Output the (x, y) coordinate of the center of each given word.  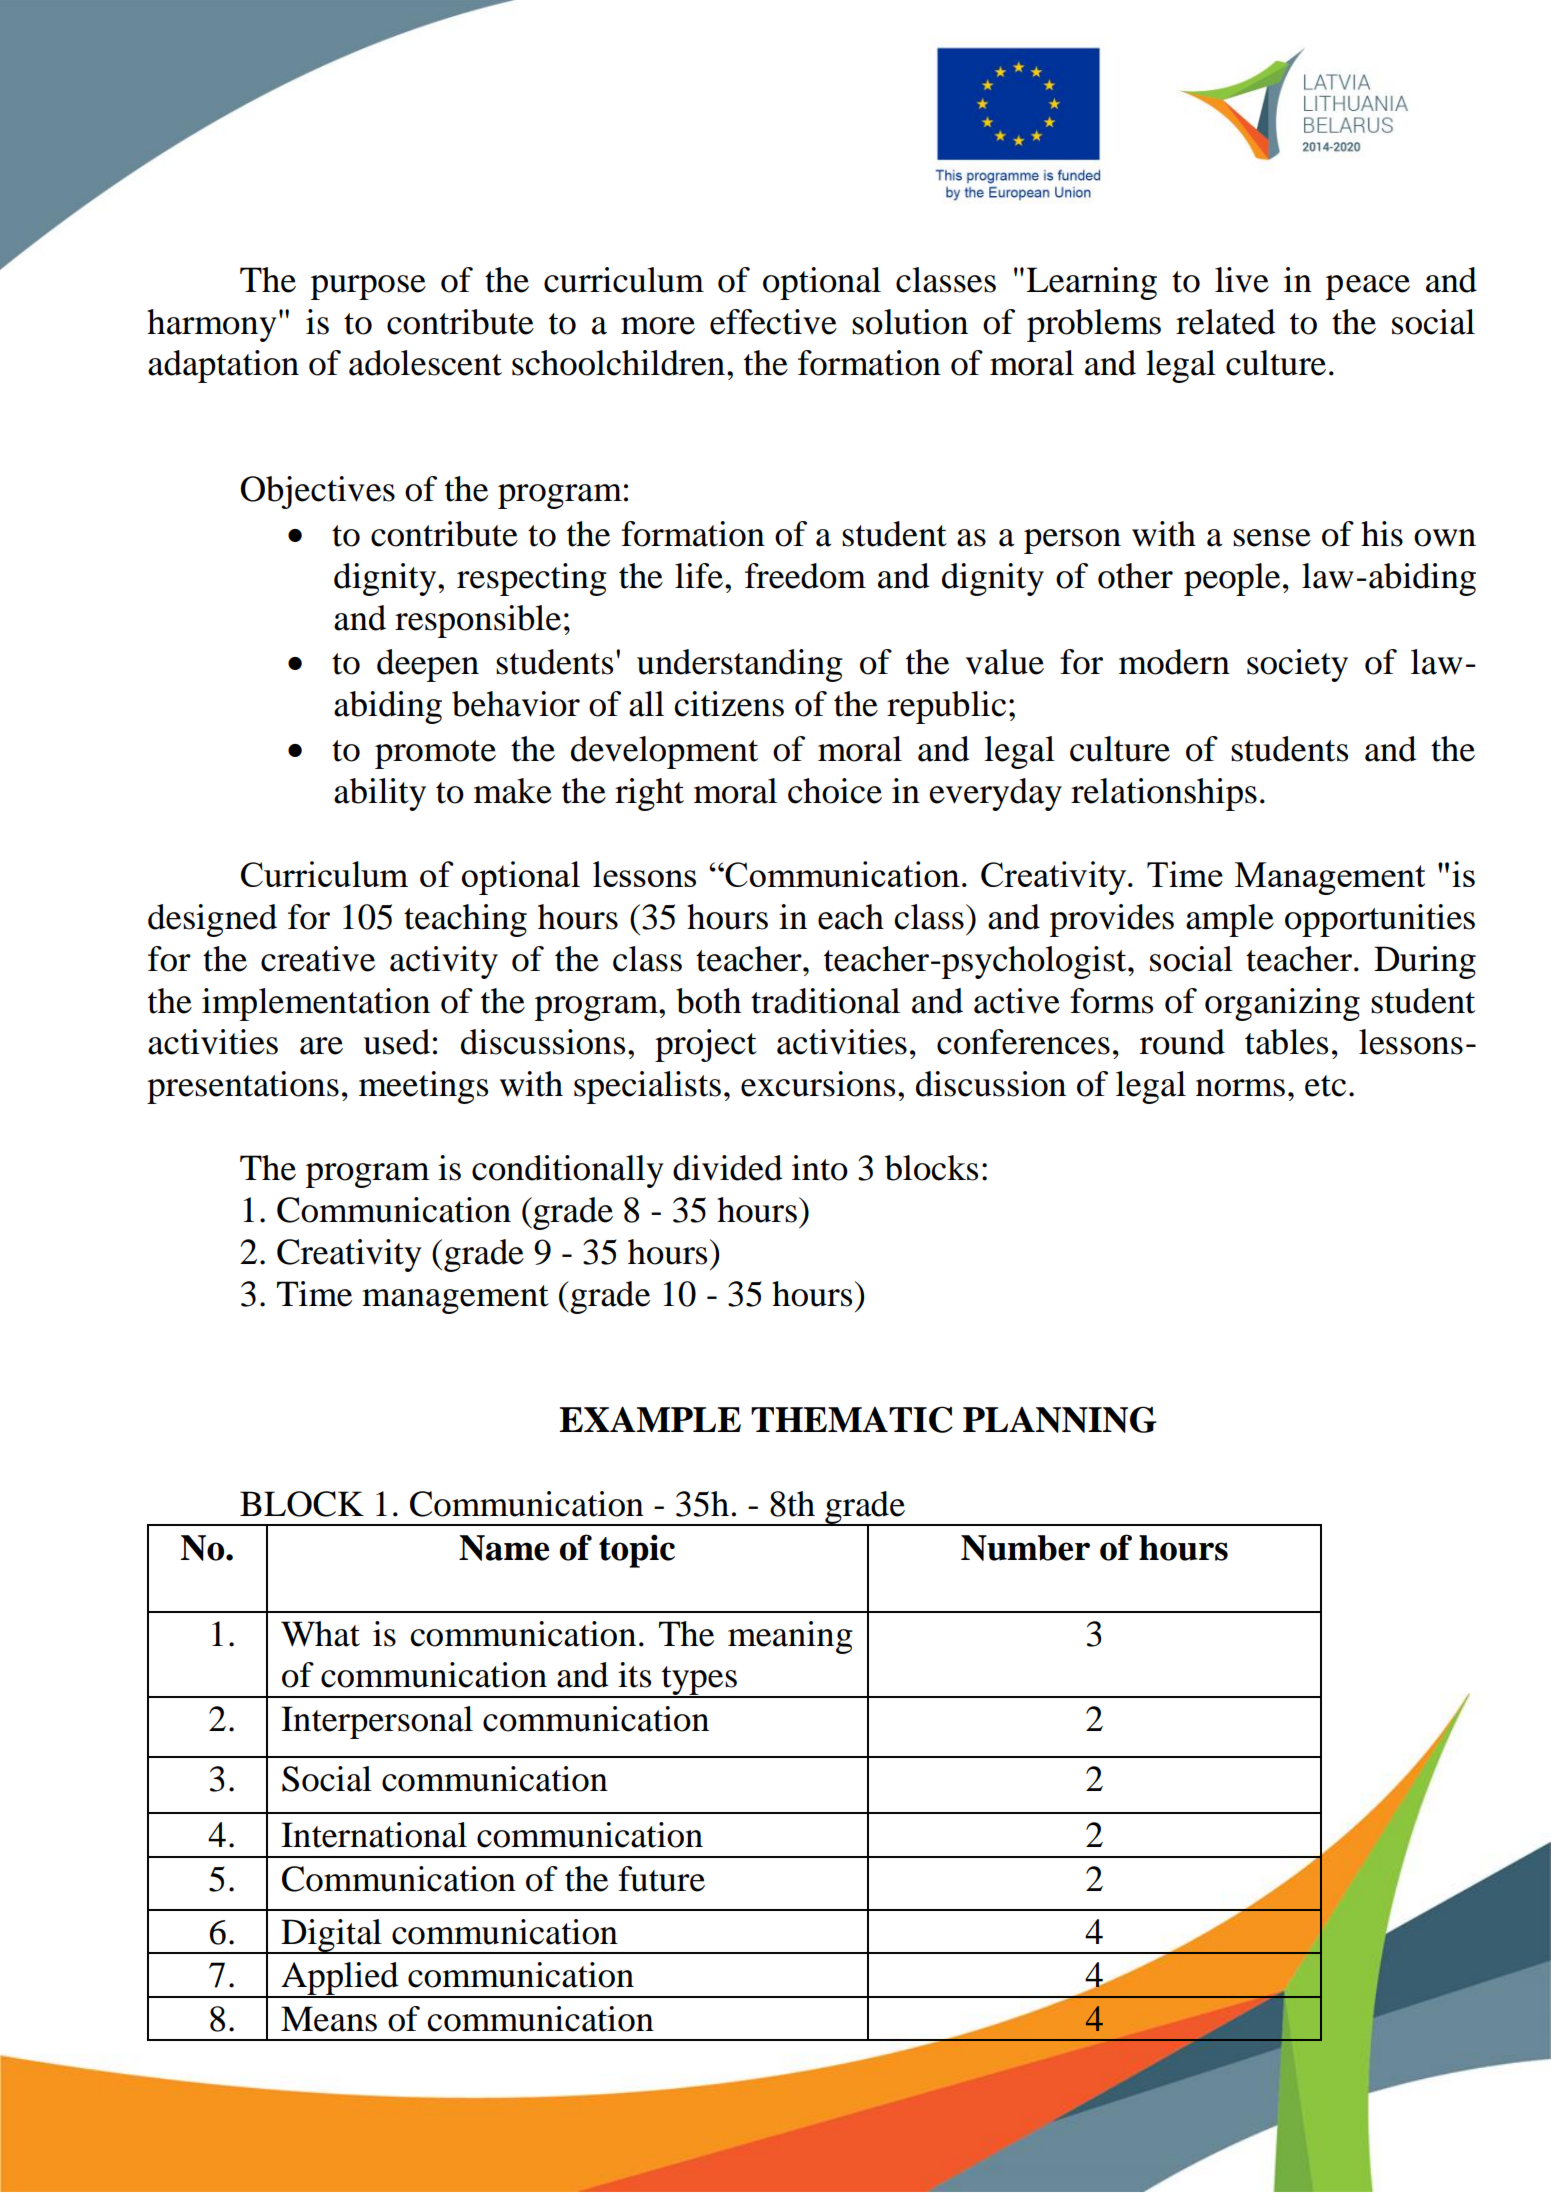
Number (1025, 1548)
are (321, 1046)
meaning (790, 1637)
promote (435, 754)
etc (1325, 1086)
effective (773, 322)
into (820, 1168)
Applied (340, 1979)
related (1226, 322)
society (1297, 665)
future (661, 1879)
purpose (368, 287)
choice (835, 791)
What (320, 1634)
